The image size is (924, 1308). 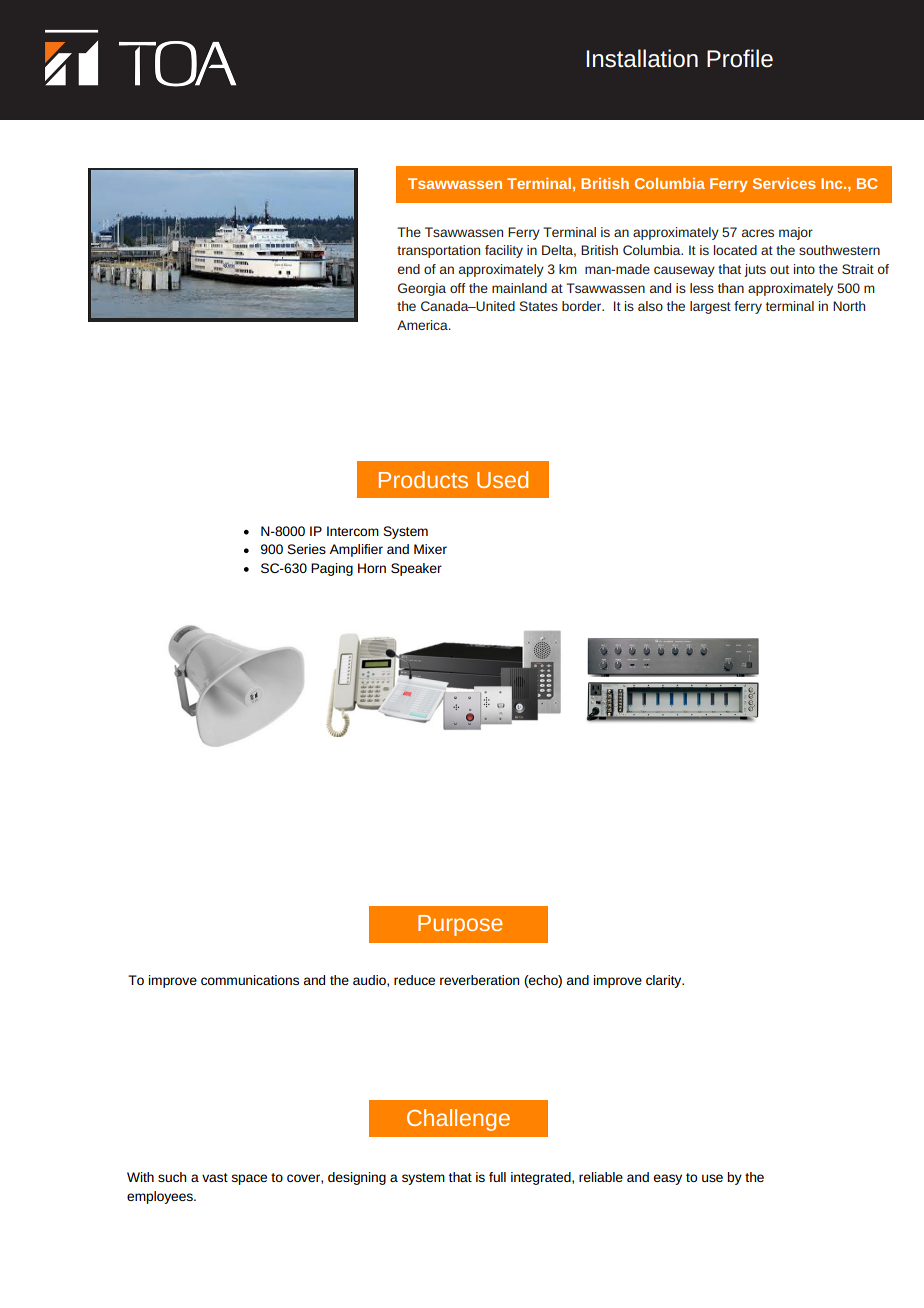 What do you see at coordinates (215, 1177) in the screenshot?
I see `vast` at bounding box center [215, 1177].
